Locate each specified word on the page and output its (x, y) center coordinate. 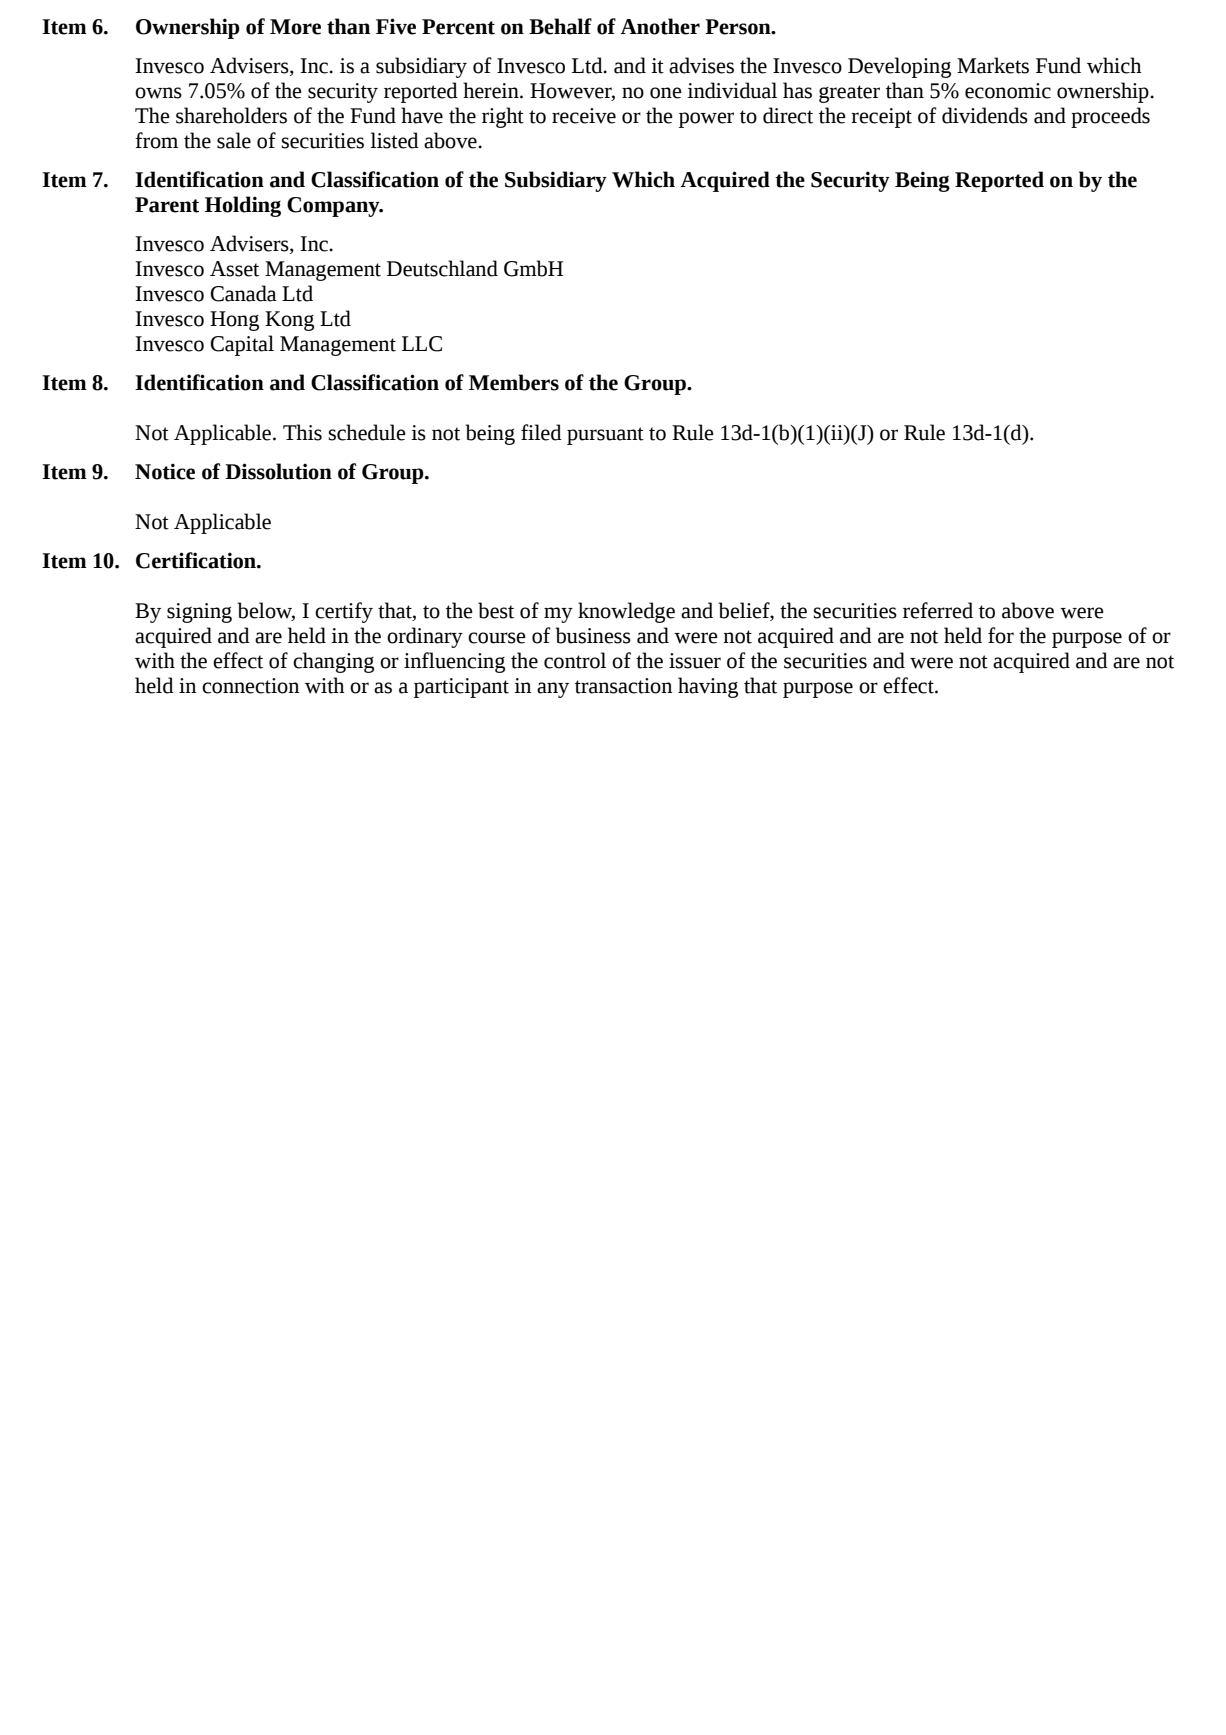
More (295, 27)
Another (660, 26)
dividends (985, 115)
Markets (993, 65)
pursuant (605, 436)
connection (250, 686)
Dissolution (278, 471)
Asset (234, 269)
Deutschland (442, 268)
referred (938, 610)
